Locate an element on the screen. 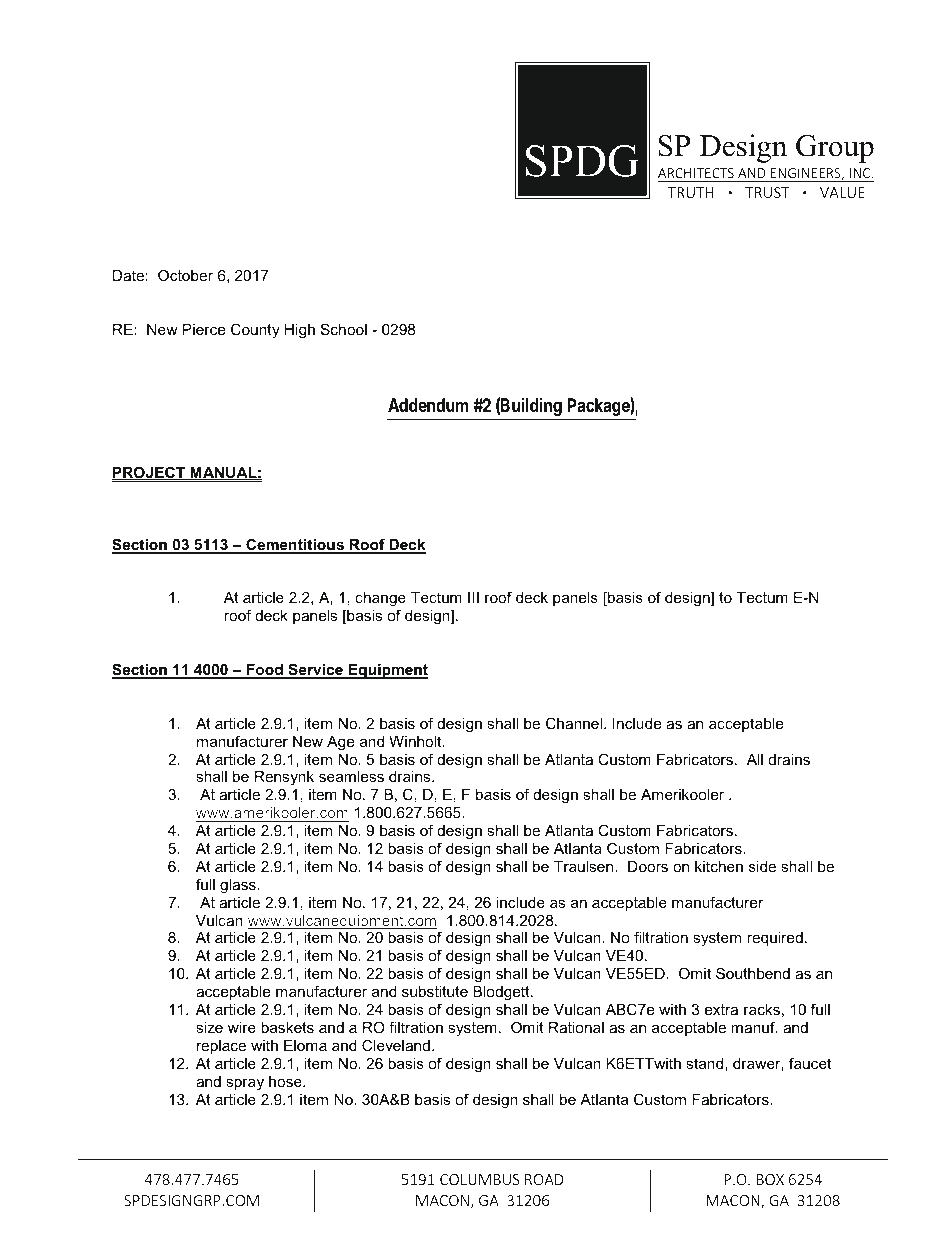 The width and height of the screenshot is (952, 1233). TRUST is located at coordinates (767, 192).
